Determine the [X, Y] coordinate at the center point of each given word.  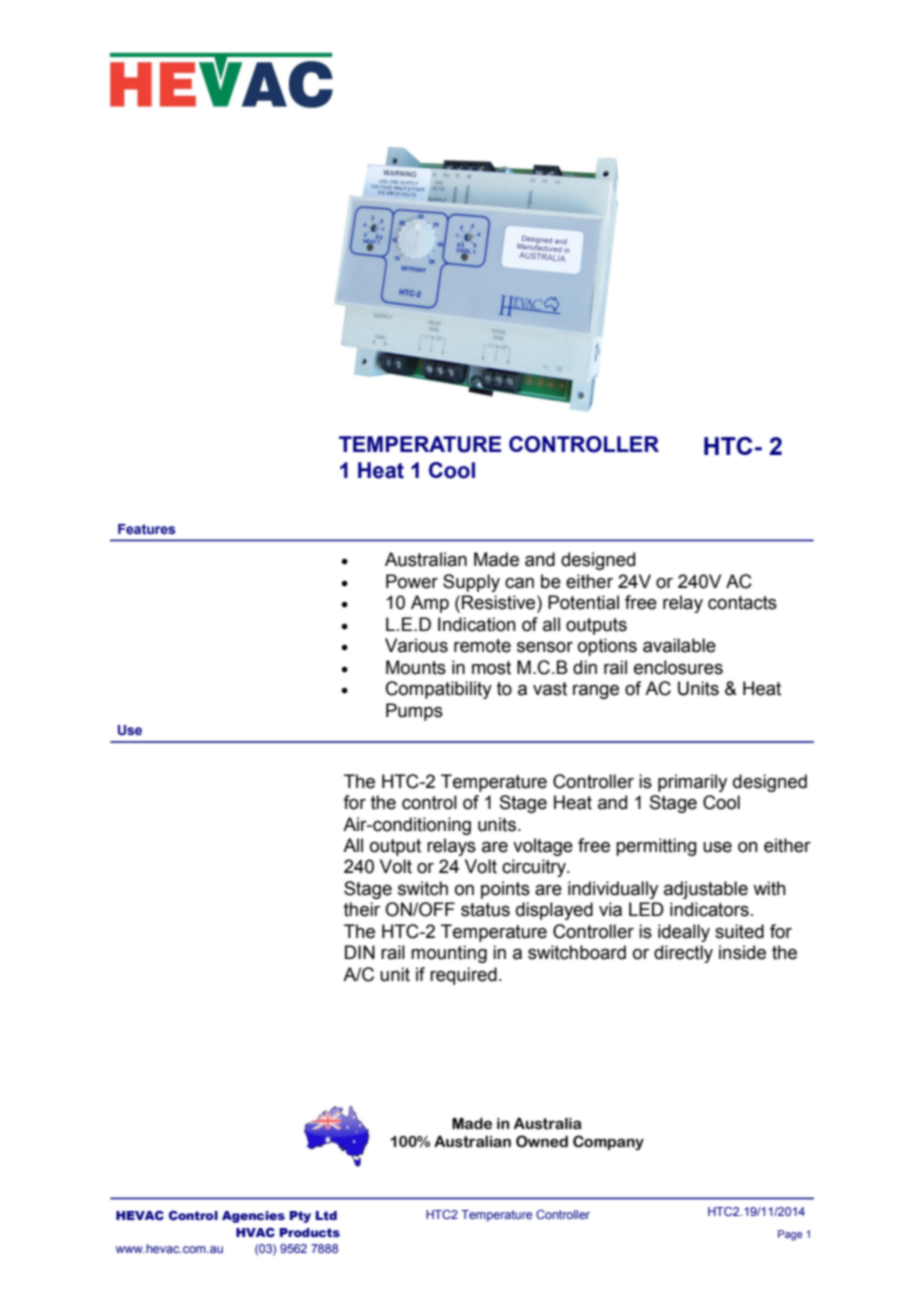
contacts [742, 603]
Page [790, 1235]
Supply [471, 583]
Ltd [326, 1215]
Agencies [253, 1217]
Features [146, 529]
